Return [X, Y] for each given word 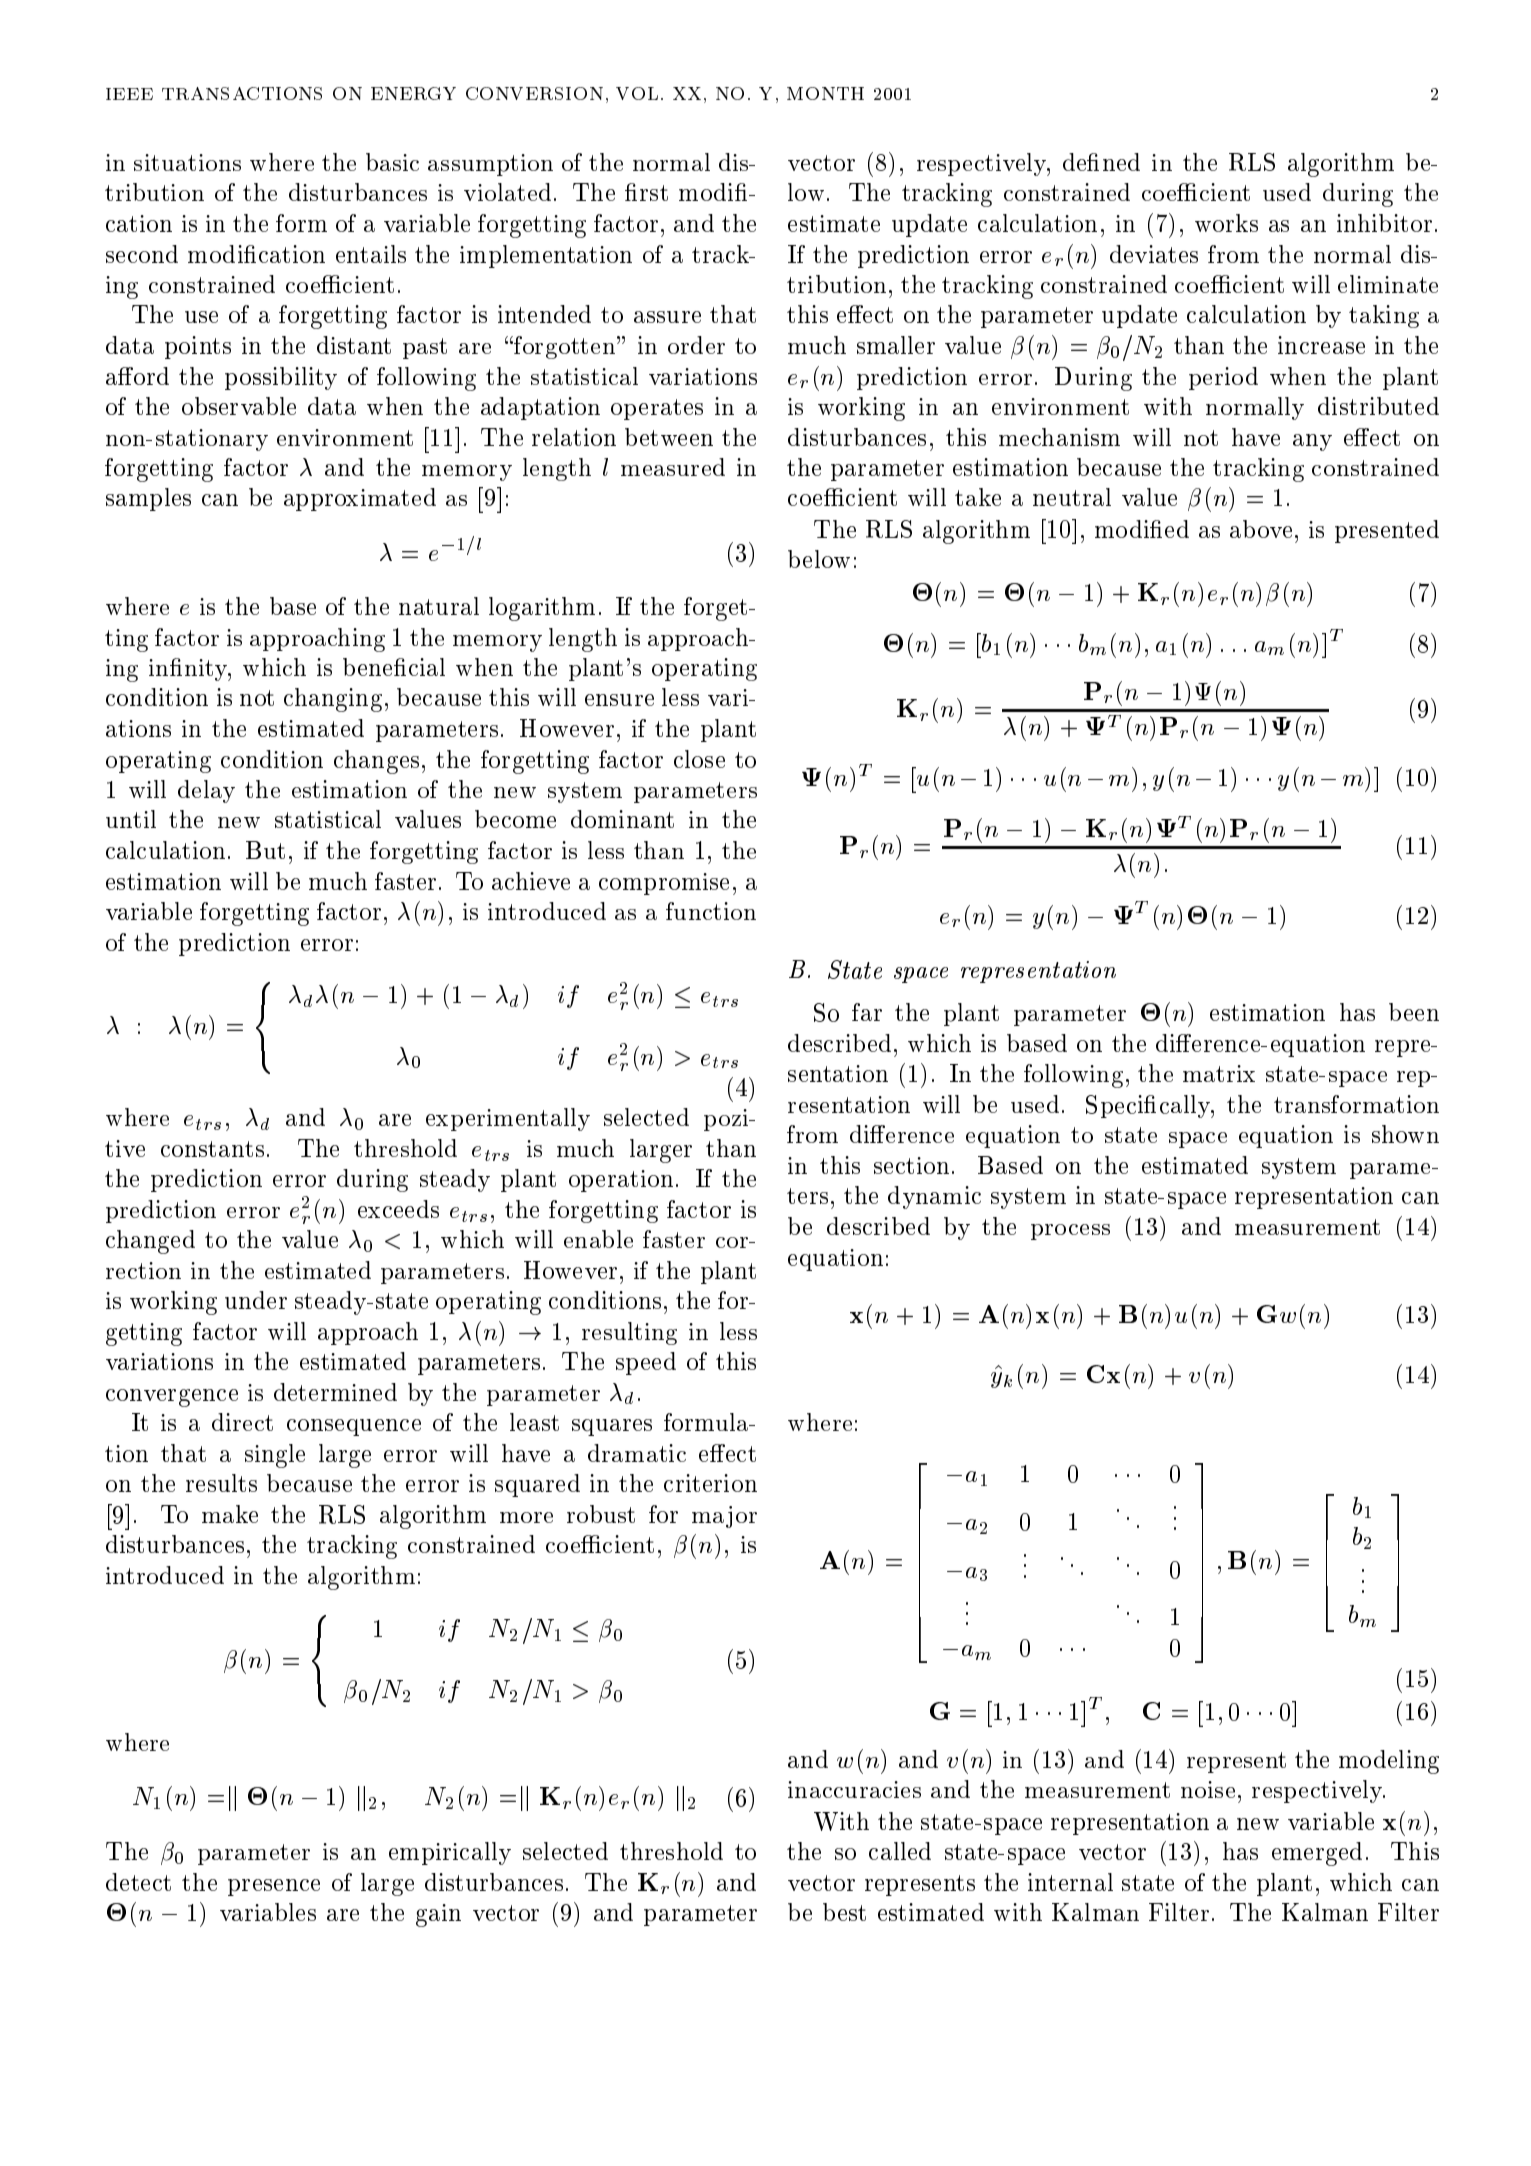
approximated [360, 499]
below [819, 559]
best [844, 1912]
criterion [710, 1483]
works [1226, 223]
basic [392, 162]
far [867, 1012]
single [275, 1456]
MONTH [825, 93]
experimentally [508, 1119]
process [1070, 1232]
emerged [1317, 1854]
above [1261, 529]
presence [274, 1887]
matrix [1219, 1073]
